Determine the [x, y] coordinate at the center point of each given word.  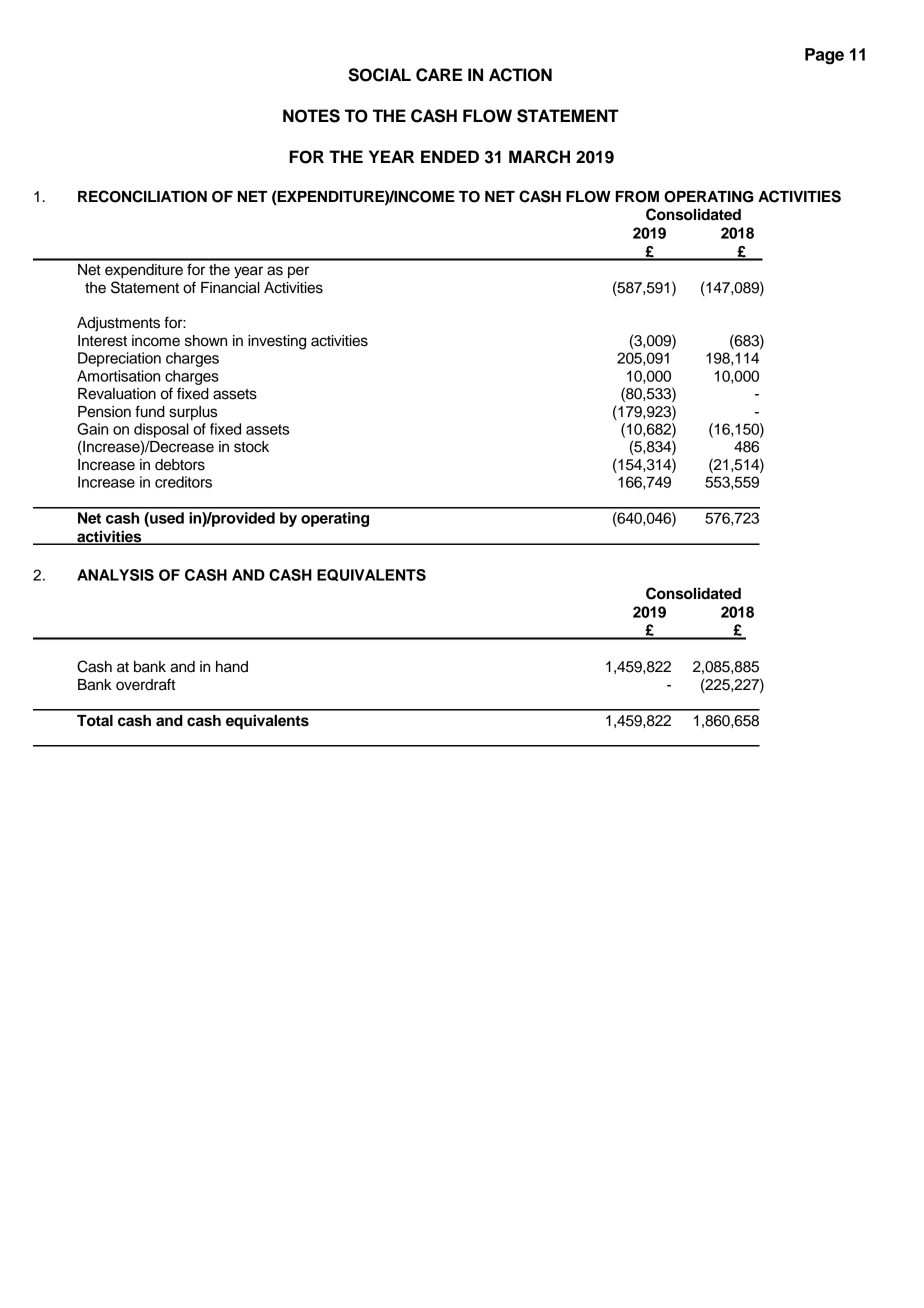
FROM [637, 197]
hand [232, 667]
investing [277, 342]
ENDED [450, 156]
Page [824, 56]
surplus [193, 413]
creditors [183, 482]
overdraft [145, 684]
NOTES [311, 116]
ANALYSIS [115, 575]
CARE [439, 75]
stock [251, 447]
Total [95, 721]
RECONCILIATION [142, 196]
